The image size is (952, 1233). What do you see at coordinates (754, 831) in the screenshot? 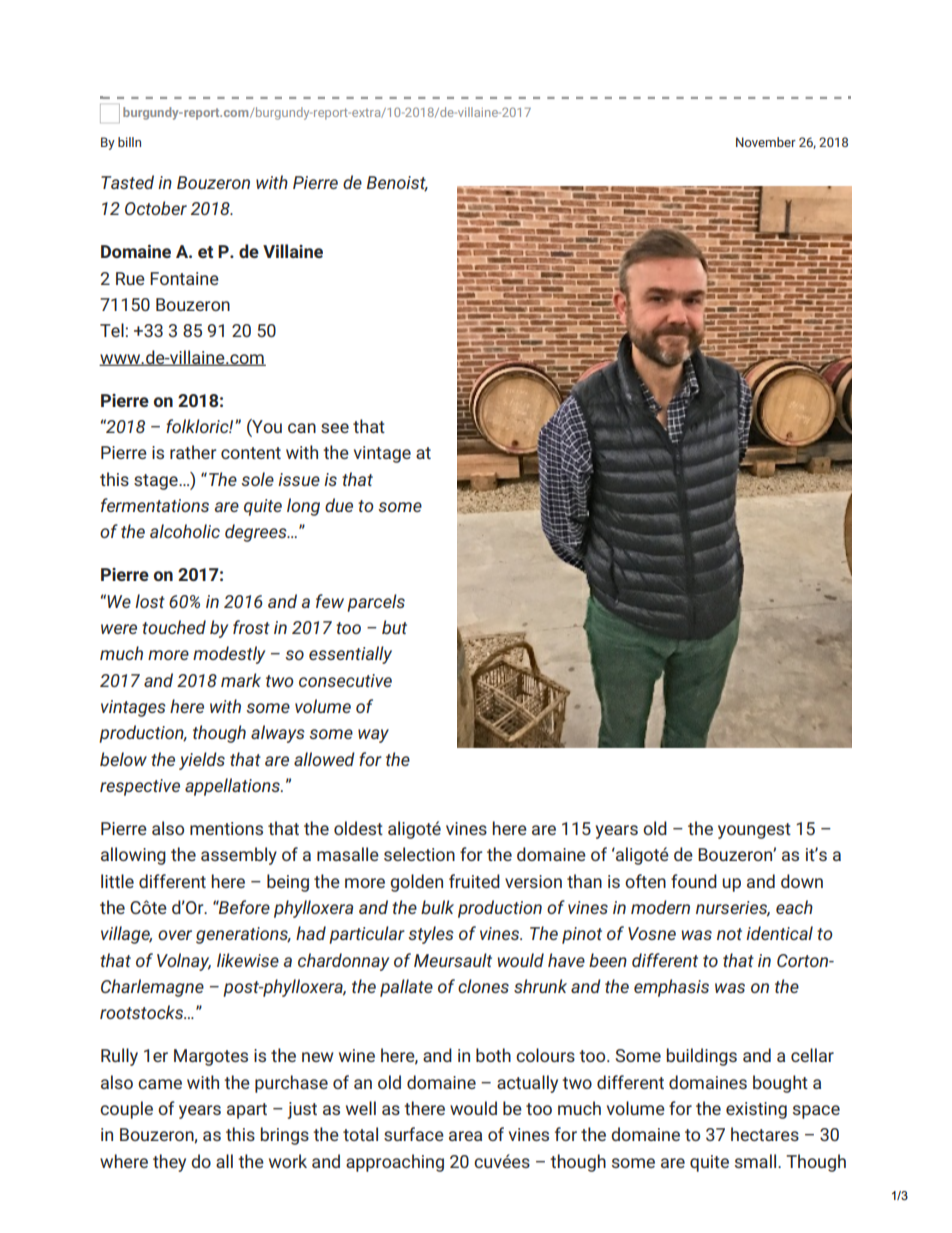
I see `youngest` at bounding box center [754, 831].
